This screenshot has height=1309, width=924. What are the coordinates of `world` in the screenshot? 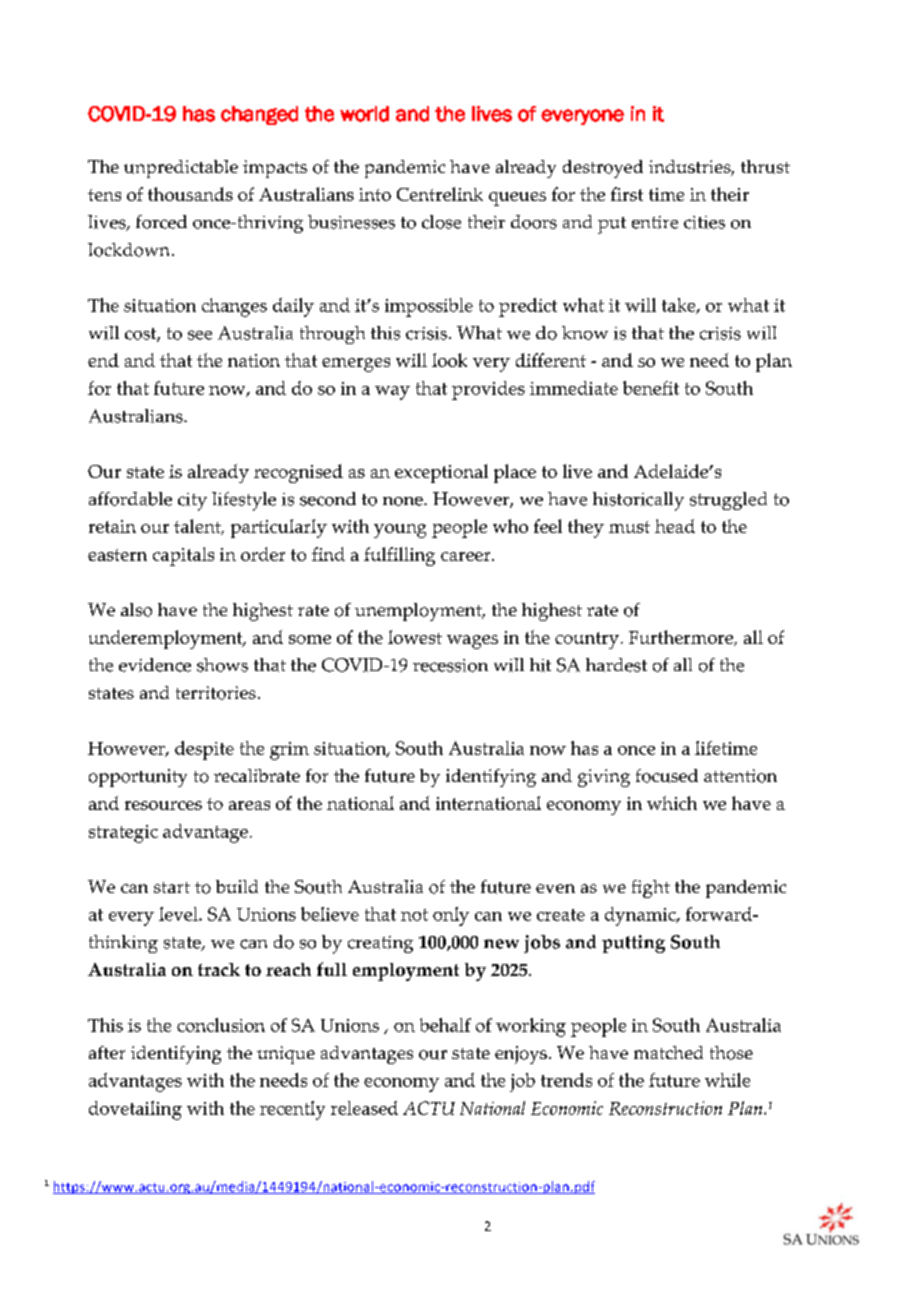 It's located at (364, 114).
